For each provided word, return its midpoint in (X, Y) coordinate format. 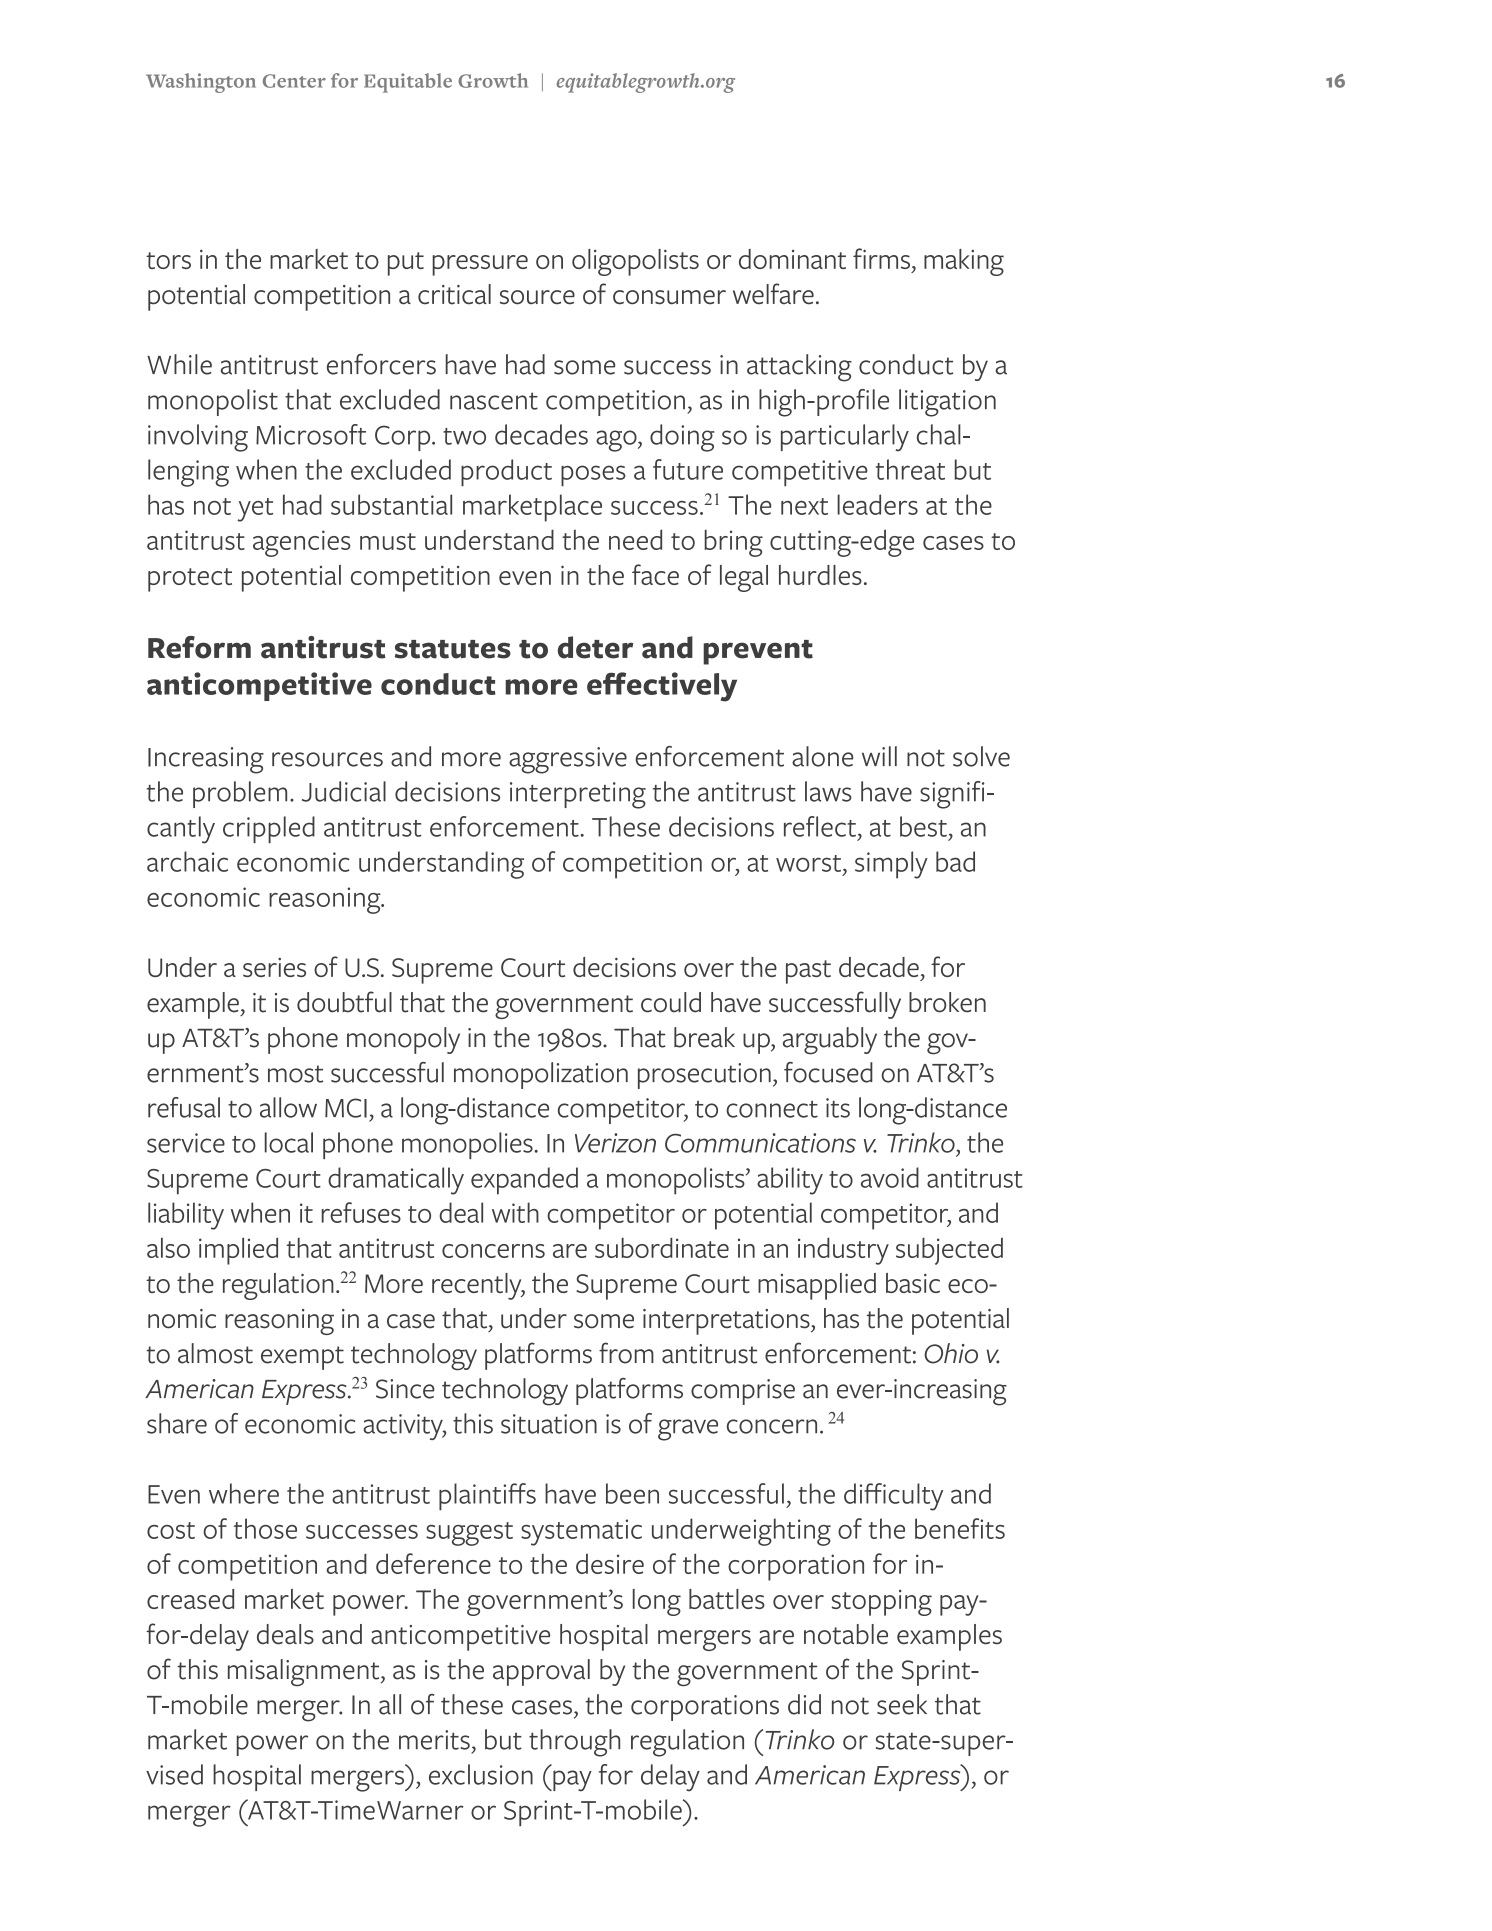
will (879, 756)
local (289, 1142)
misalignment (305, 1672)
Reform (199, 647)
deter (595, 647)
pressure (480, 265)
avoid (890, 1177)
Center (294, 81)
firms (881, 258)
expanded (524, 1181)
